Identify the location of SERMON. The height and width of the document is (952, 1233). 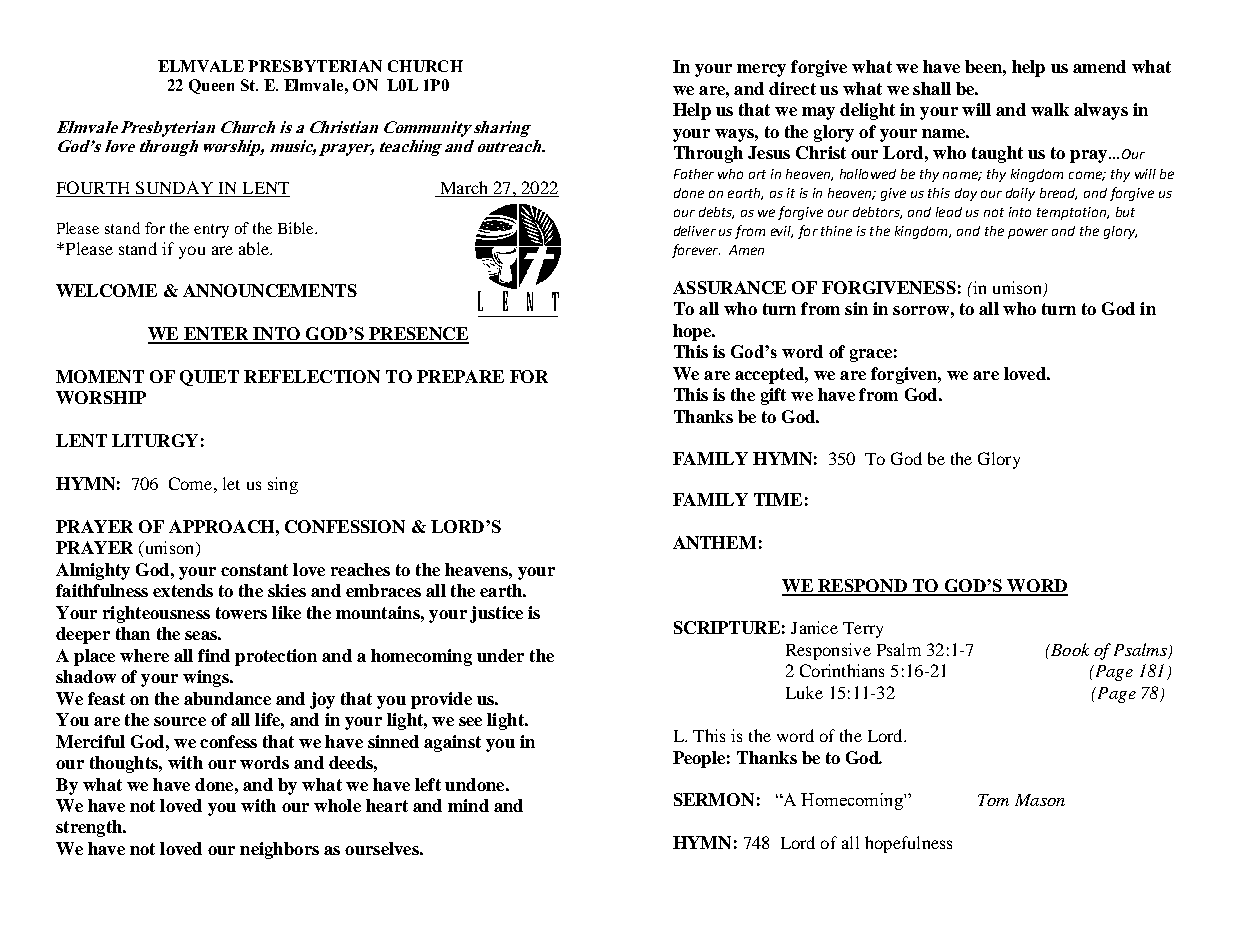
(714, 799).
